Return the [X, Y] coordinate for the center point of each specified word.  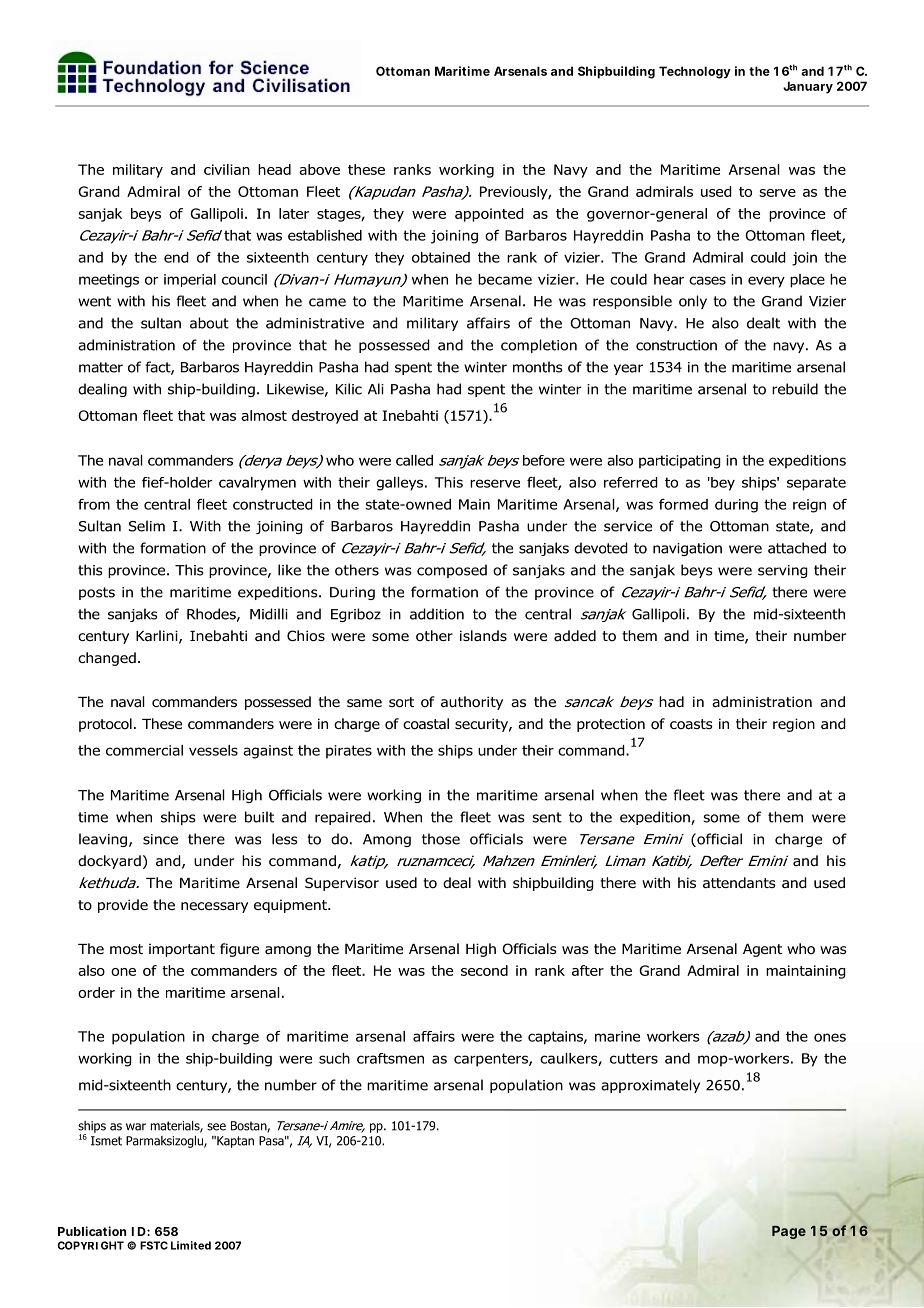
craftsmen [390, 1058]
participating [680, 462]
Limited [191, 1245]
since [160, 839]
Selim [147, 526]
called [414, 460]
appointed [489, 215]
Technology [695, 72]
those [441, 839]
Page [789, 1232]
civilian [227, 169]
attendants [739, 883]
